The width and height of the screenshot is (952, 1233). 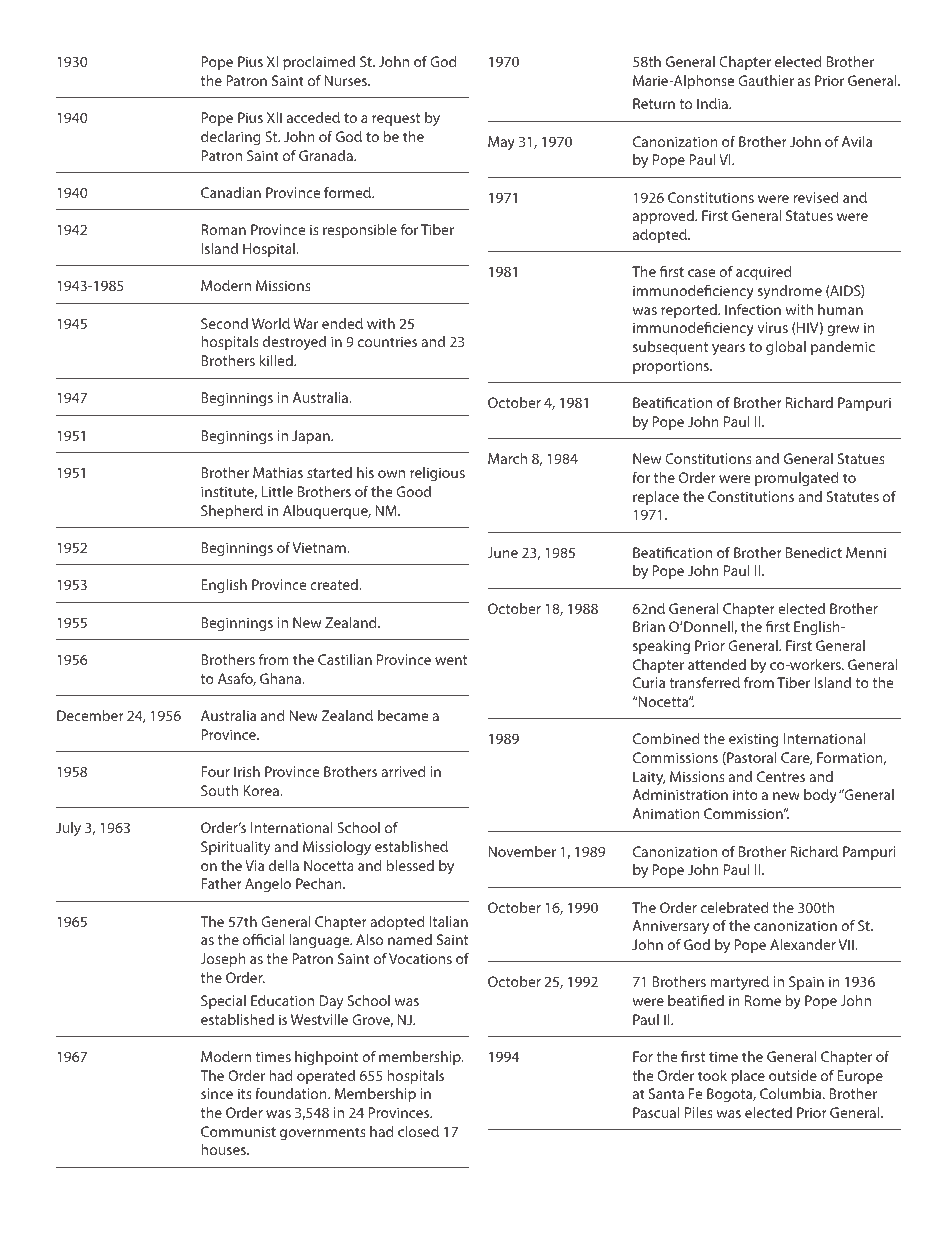 What do you see at coordinates (277, 360) in the screenshot?
I see `killed` at bounding box center [277, 360].
